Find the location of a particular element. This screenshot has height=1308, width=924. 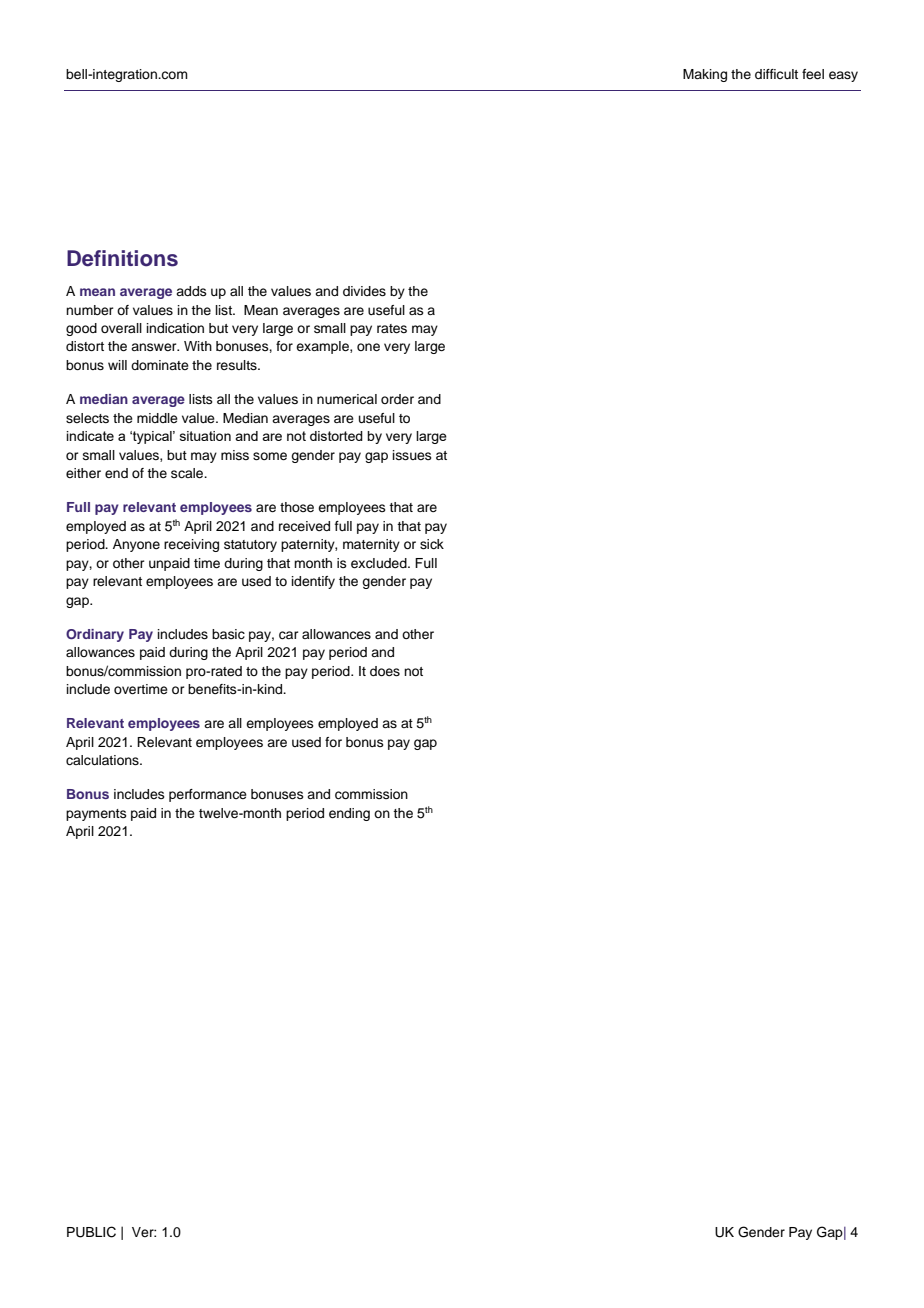

dominate is located at coordinates (160, 365).
